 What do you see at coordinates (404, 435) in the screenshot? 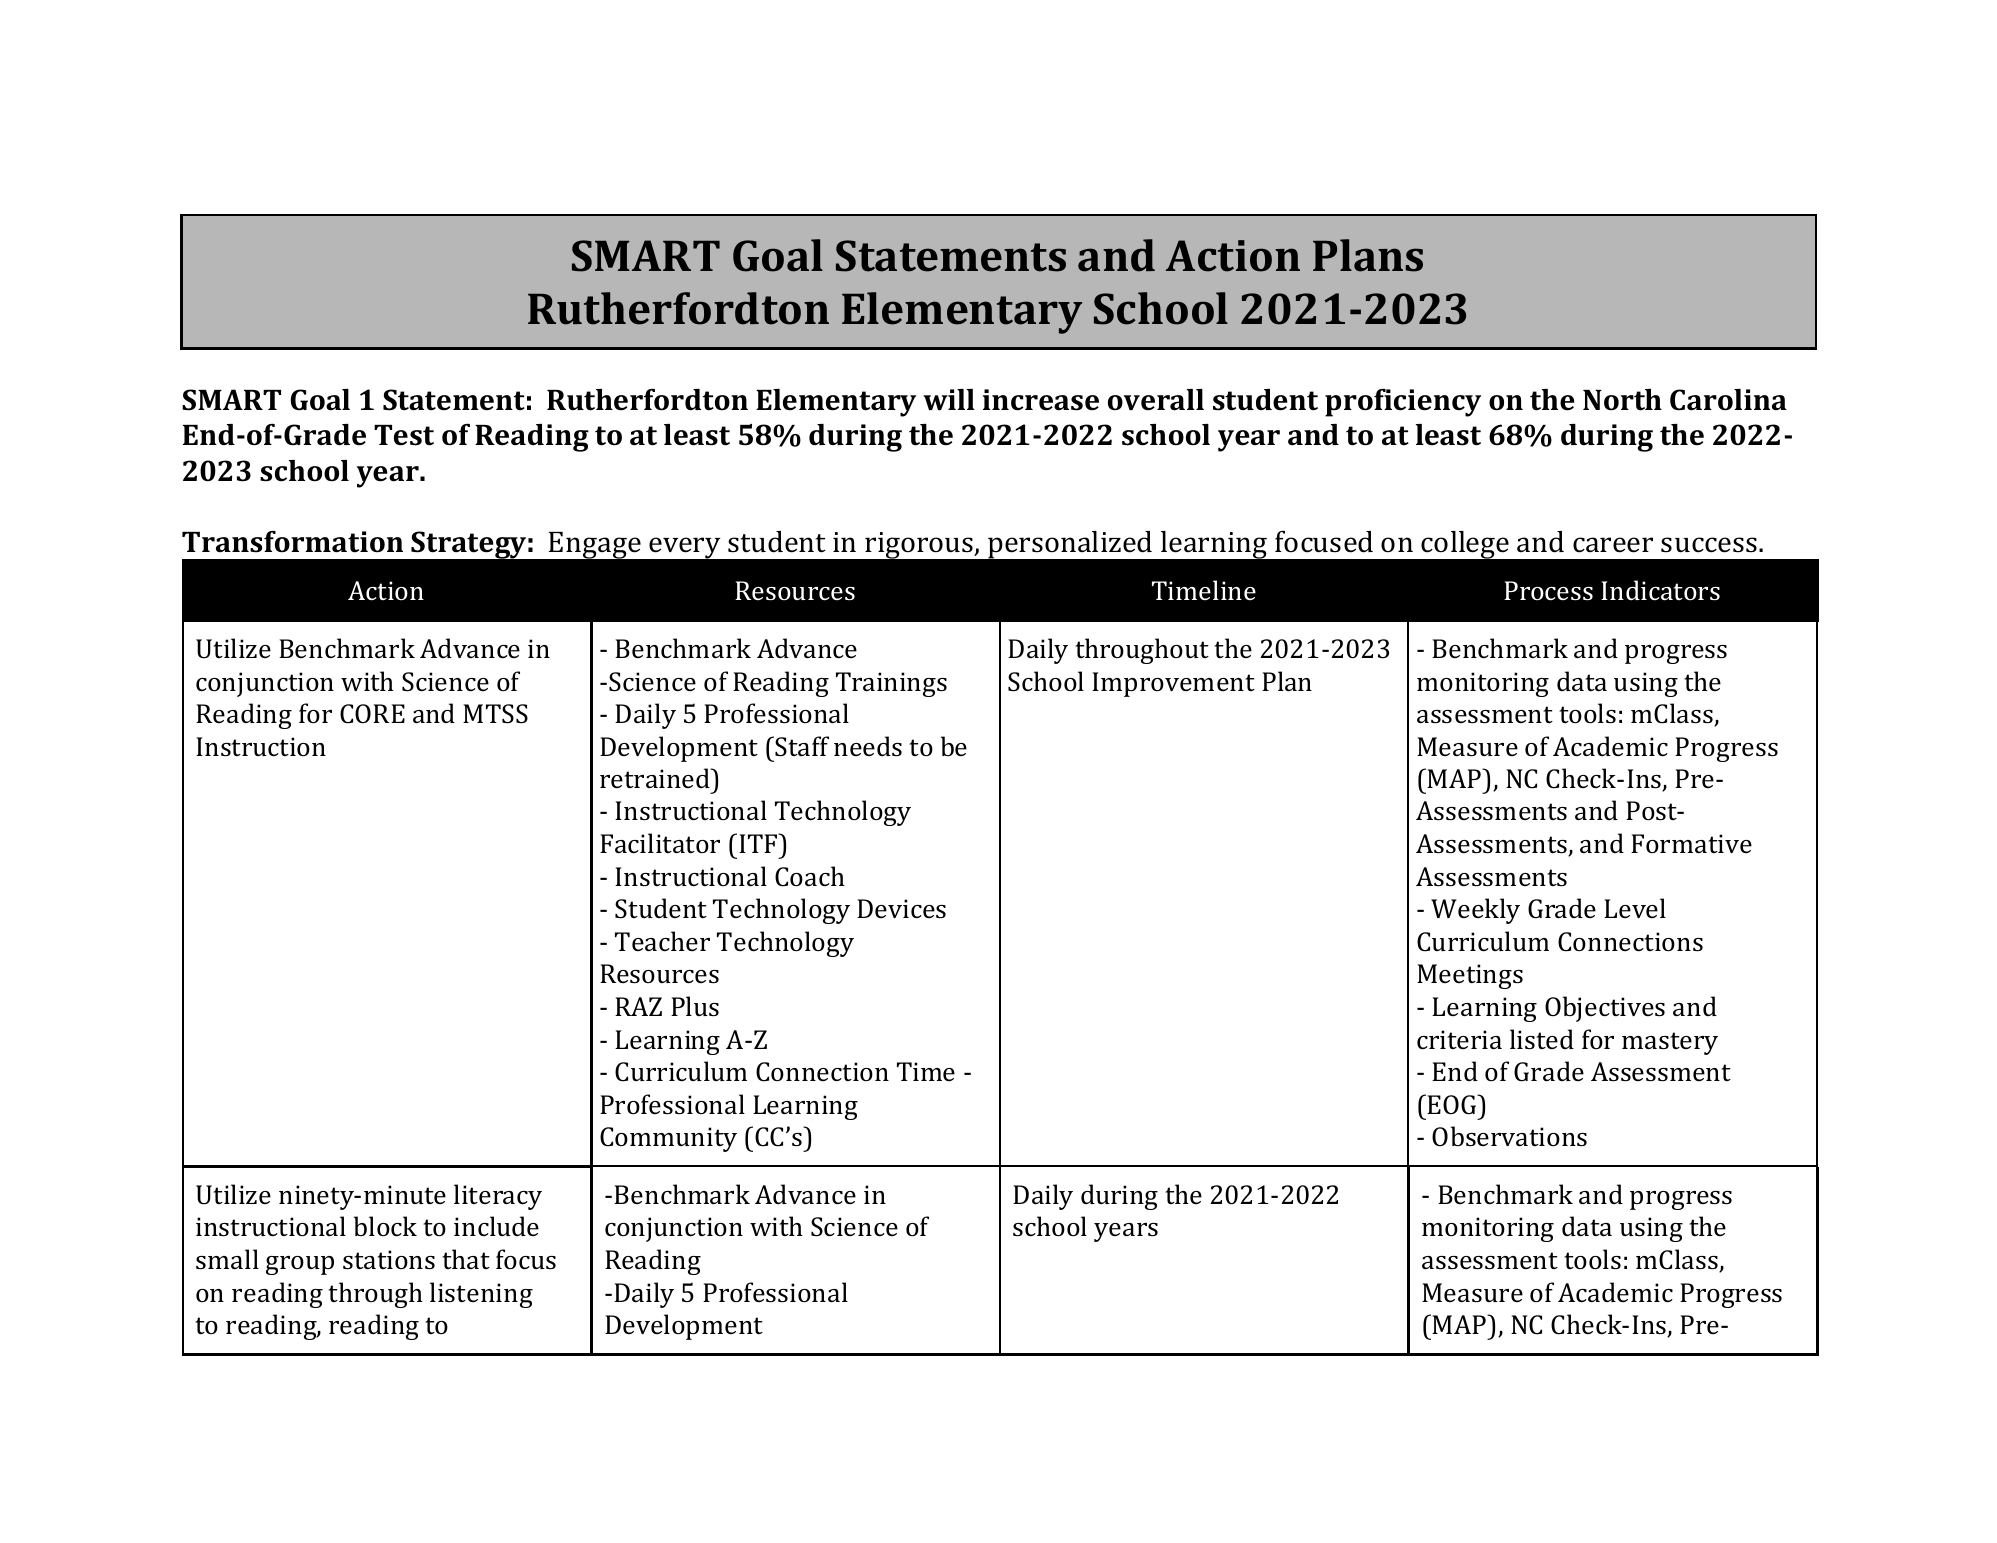
I see `Test` at bounding box center [404, 435].
